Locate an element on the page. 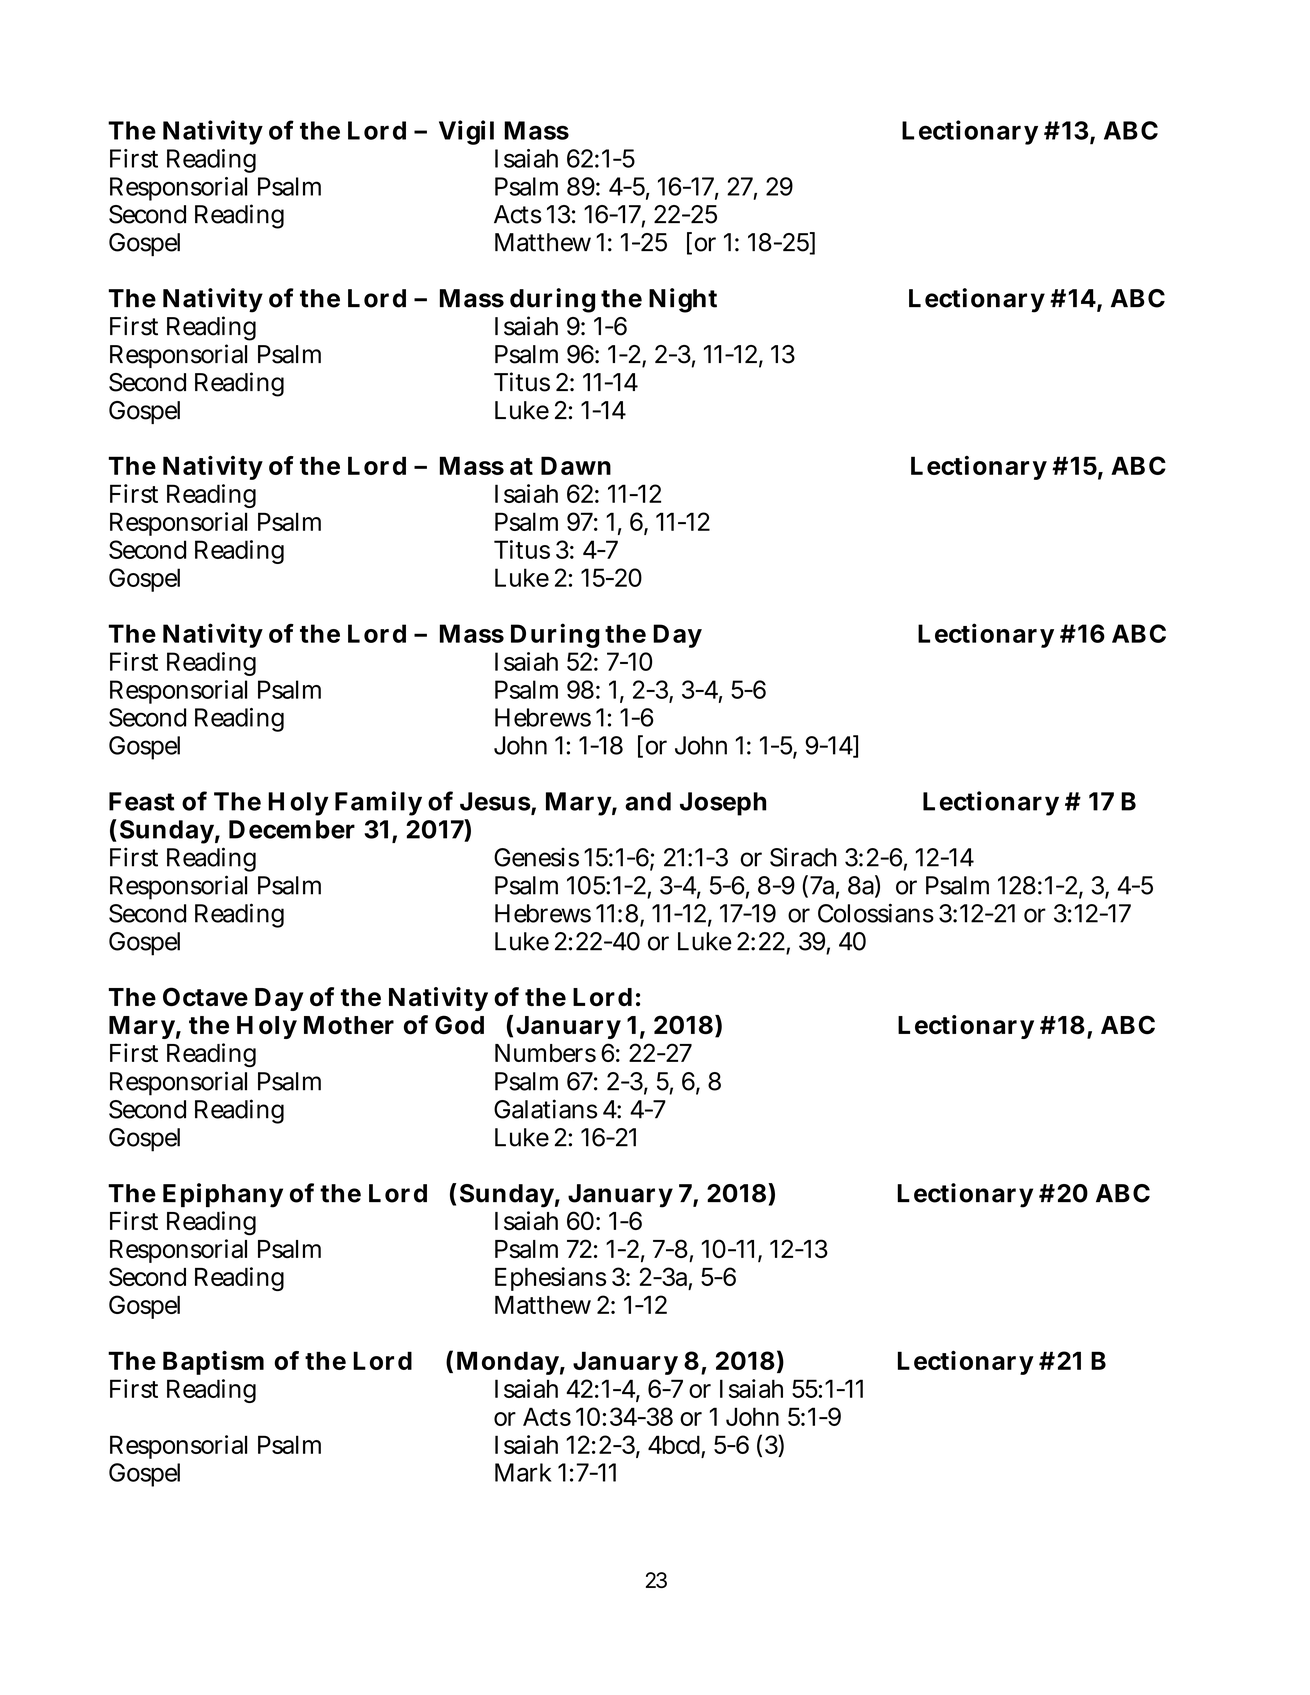  Jesus is located at coordinates (495, 801).
